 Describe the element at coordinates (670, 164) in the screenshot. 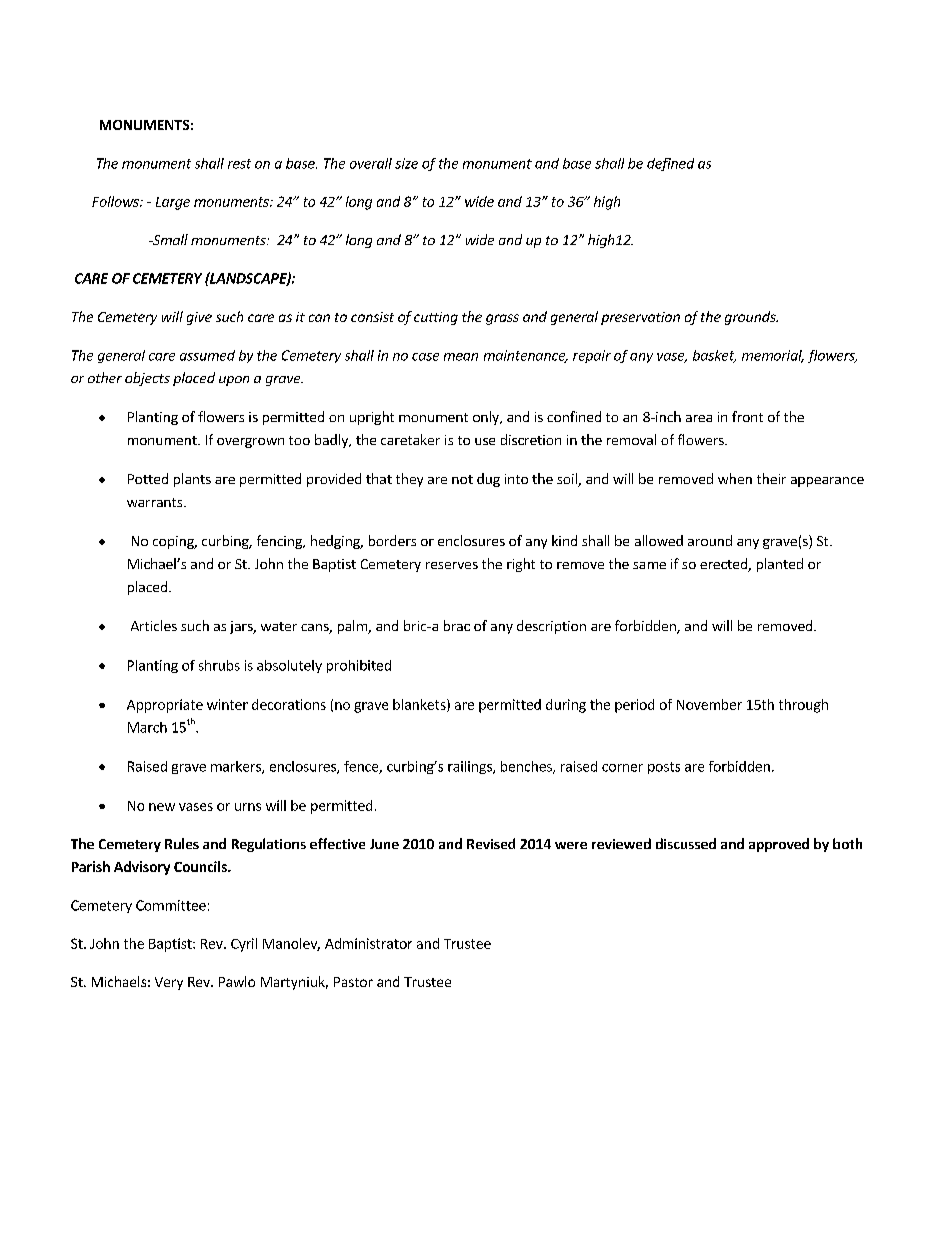

I see `defined` at that location.
